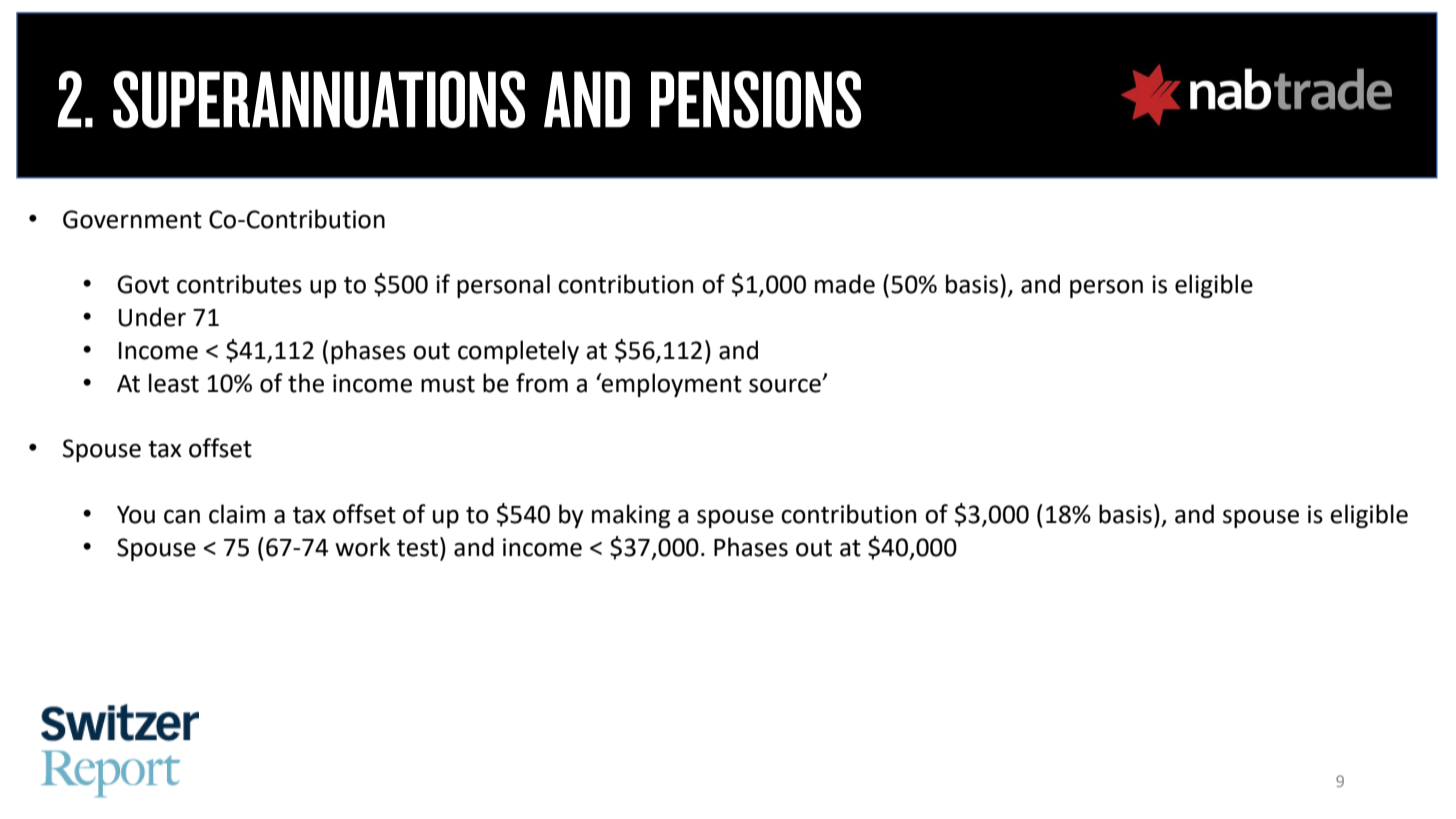 This document has width=1456, height=819. Describe the element at coordinates (237, 514) in the document. I see `claim` at that location.
